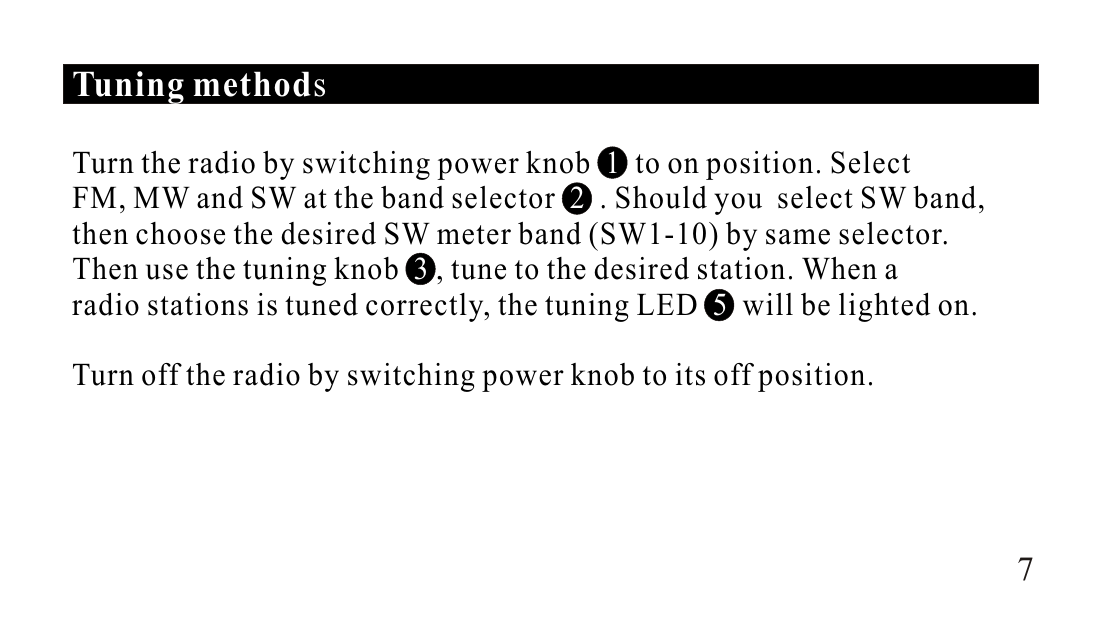  What do you see at coordinates (426, 307) in the screenshot?
I see `correctly` at bounding box center [426, 307].
